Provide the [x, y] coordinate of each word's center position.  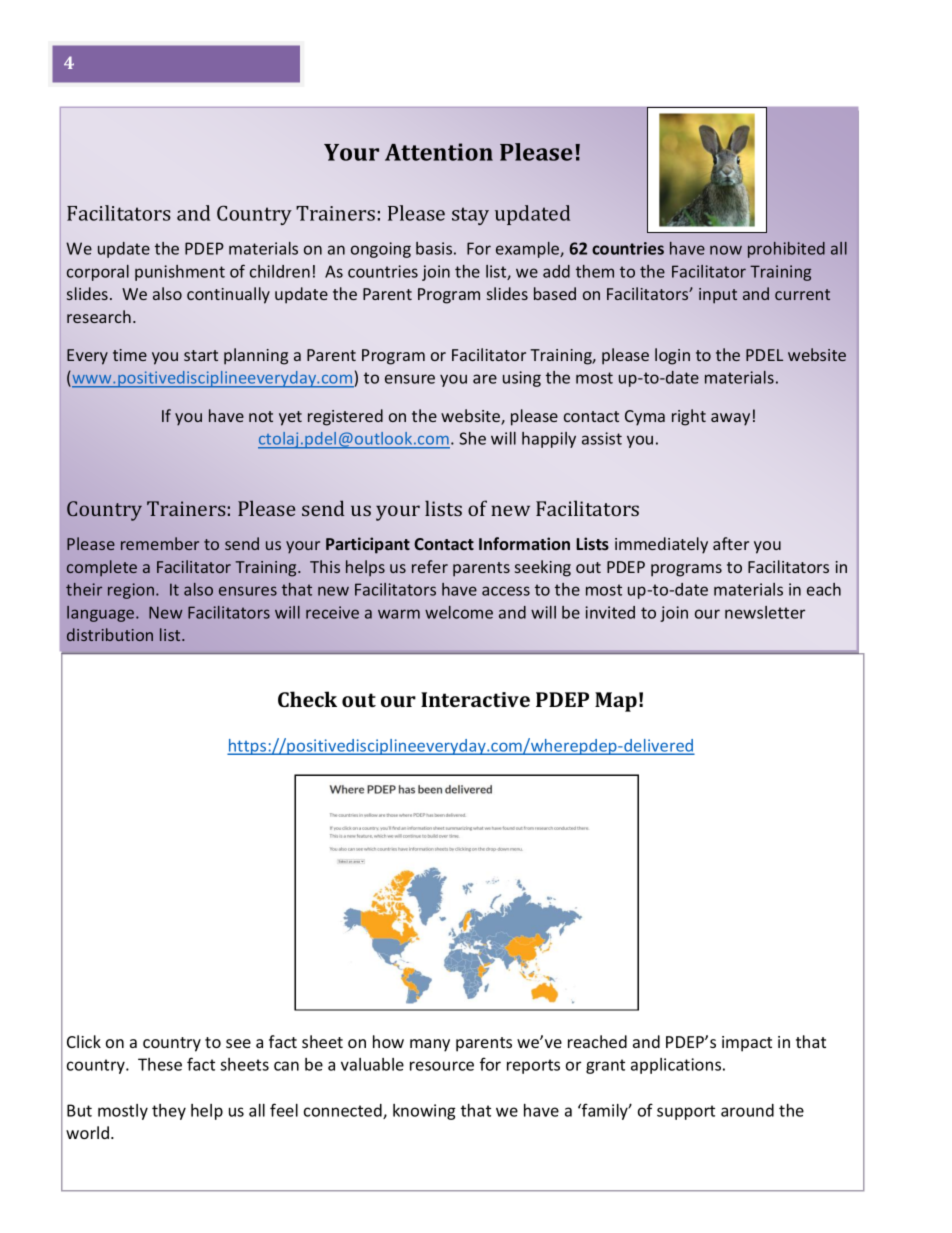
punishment [180, 273]
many [430, 1045]
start [201, 355]
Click [84, 1041]
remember [160, 543]
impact [747, 1044]
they [169, 1112]
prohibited [786, 250]
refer [430, 566]
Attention [439, 152]
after [731, 543]
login [672, 356]
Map [616, 702]
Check [307, 699]
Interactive [475, 699]
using [522, 379]
